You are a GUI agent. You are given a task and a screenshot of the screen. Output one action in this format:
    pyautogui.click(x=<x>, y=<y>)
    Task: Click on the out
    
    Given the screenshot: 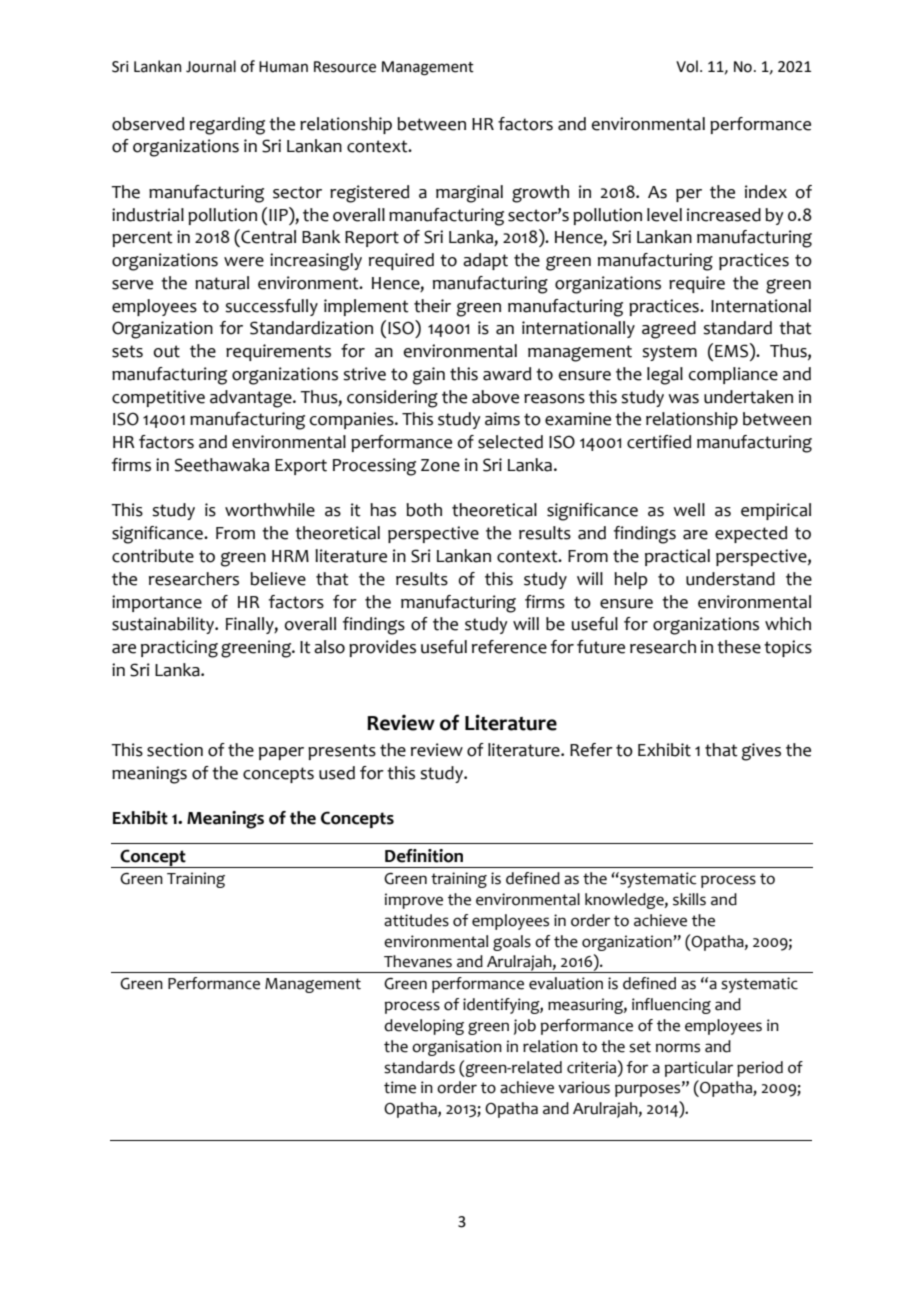 What is the action you would take?
    pyautogui.click(x=167, y=351)
